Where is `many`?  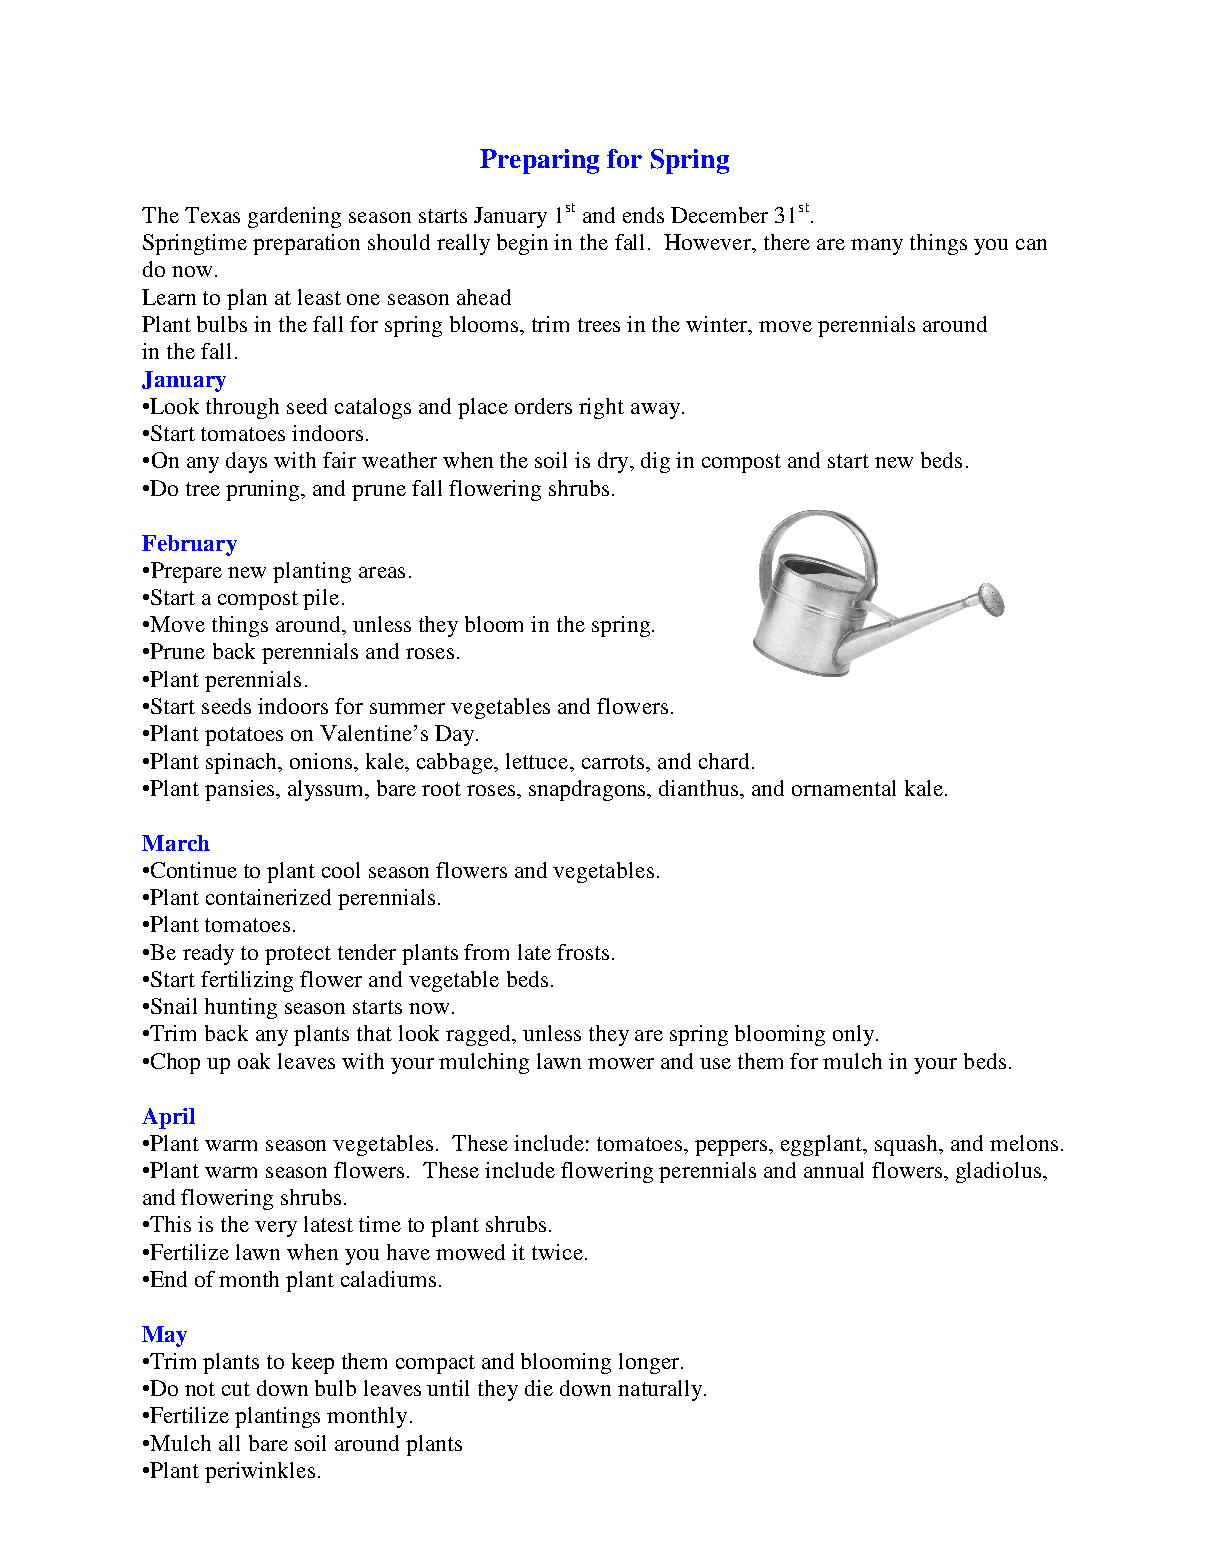
many is located at coordinates (877, 247).
